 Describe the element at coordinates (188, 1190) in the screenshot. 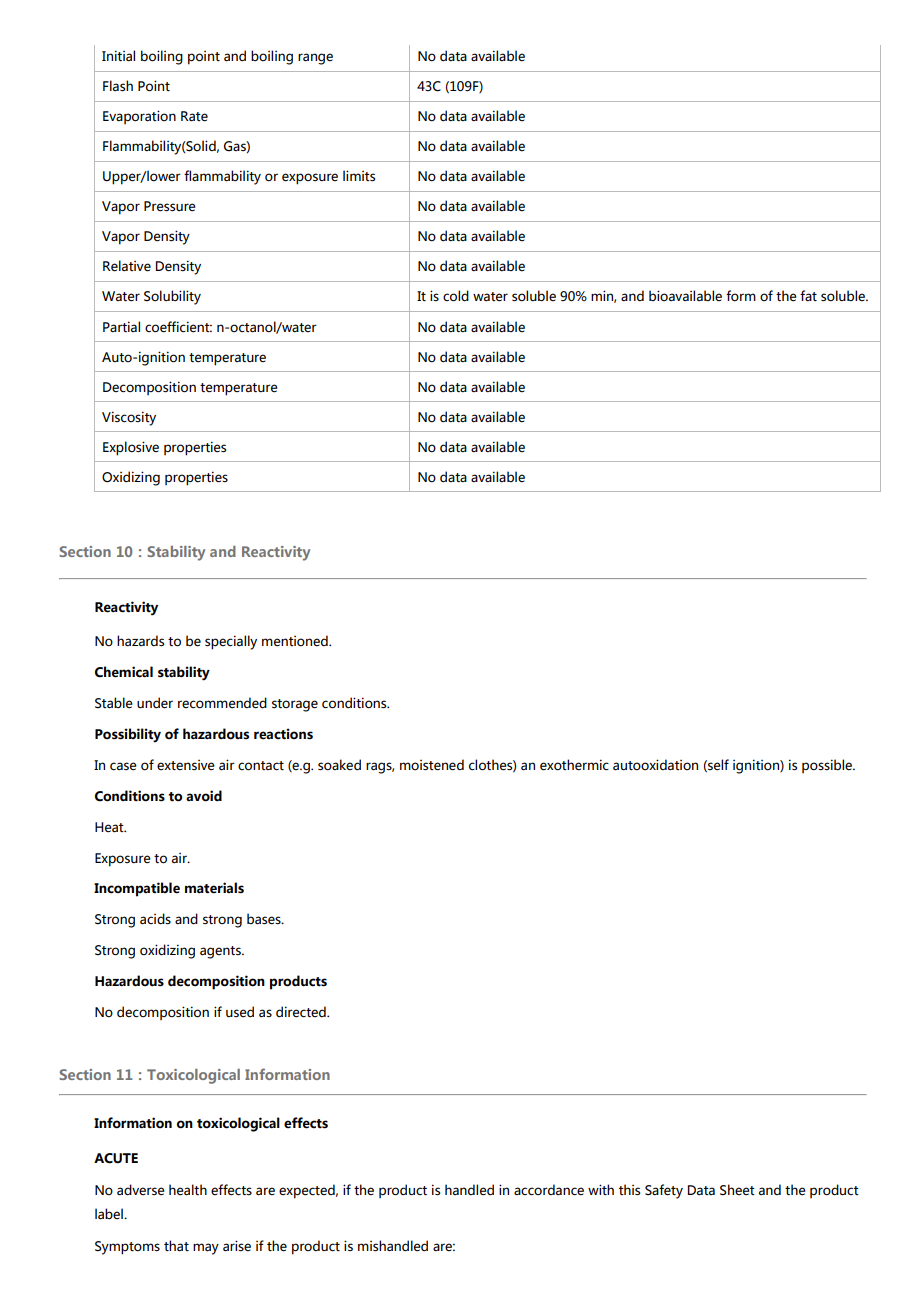

I see `health` at that location.
